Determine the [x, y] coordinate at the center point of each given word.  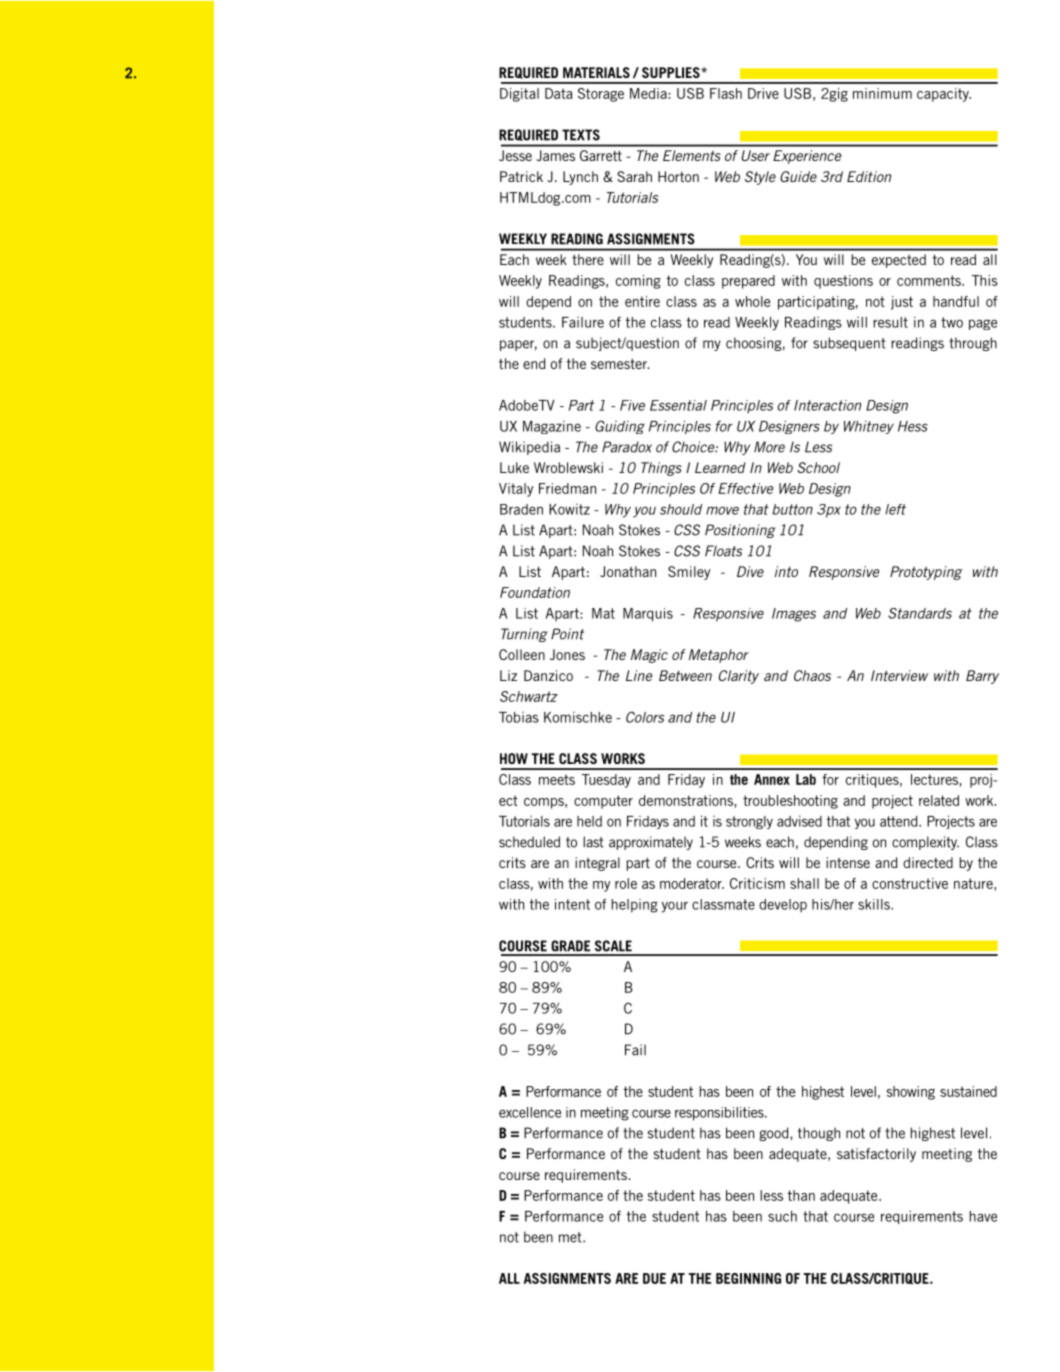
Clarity [739, 677]
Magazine [552, 427]
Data [558, 93]
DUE [654, 1278]
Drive [763, 93]
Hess [913, 426]
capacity [944, 95]
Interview [899, 675]
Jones [567, 654]
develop [783, 906]
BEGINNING [748, 1278]
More [769, 447]
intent [572, 904]
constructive [910, 883]
